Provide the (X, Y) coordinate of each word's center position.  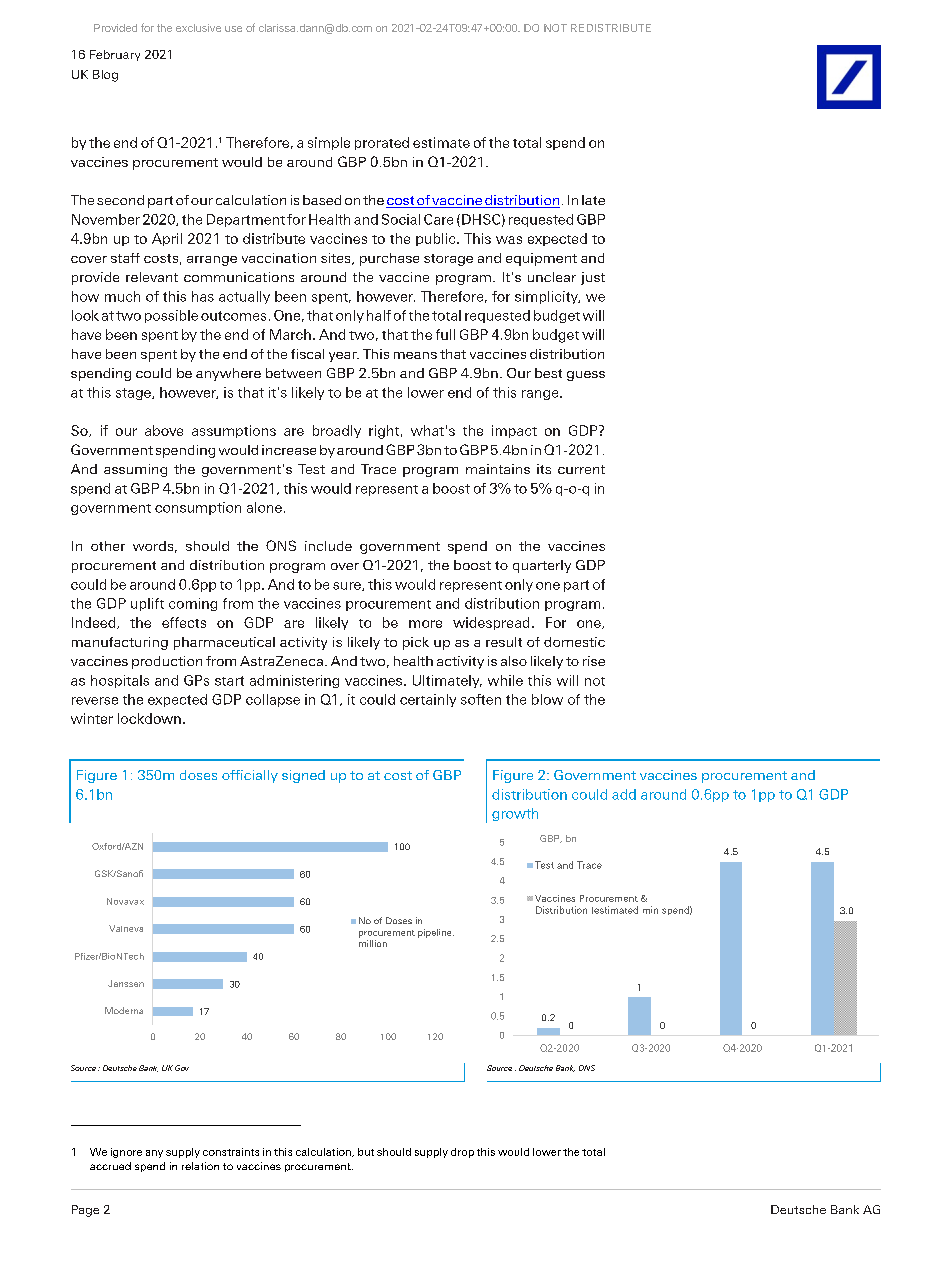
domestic (574, 642)
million (373, 943)
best (548, 373)
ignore (126, 1153)
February (115, 55)
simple (329, 143)
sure (348, 586)
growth (515, 814)
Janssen (126, 983)
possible (171, 316)
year (344, 357)
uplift (147, 604)
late (593, 200)
